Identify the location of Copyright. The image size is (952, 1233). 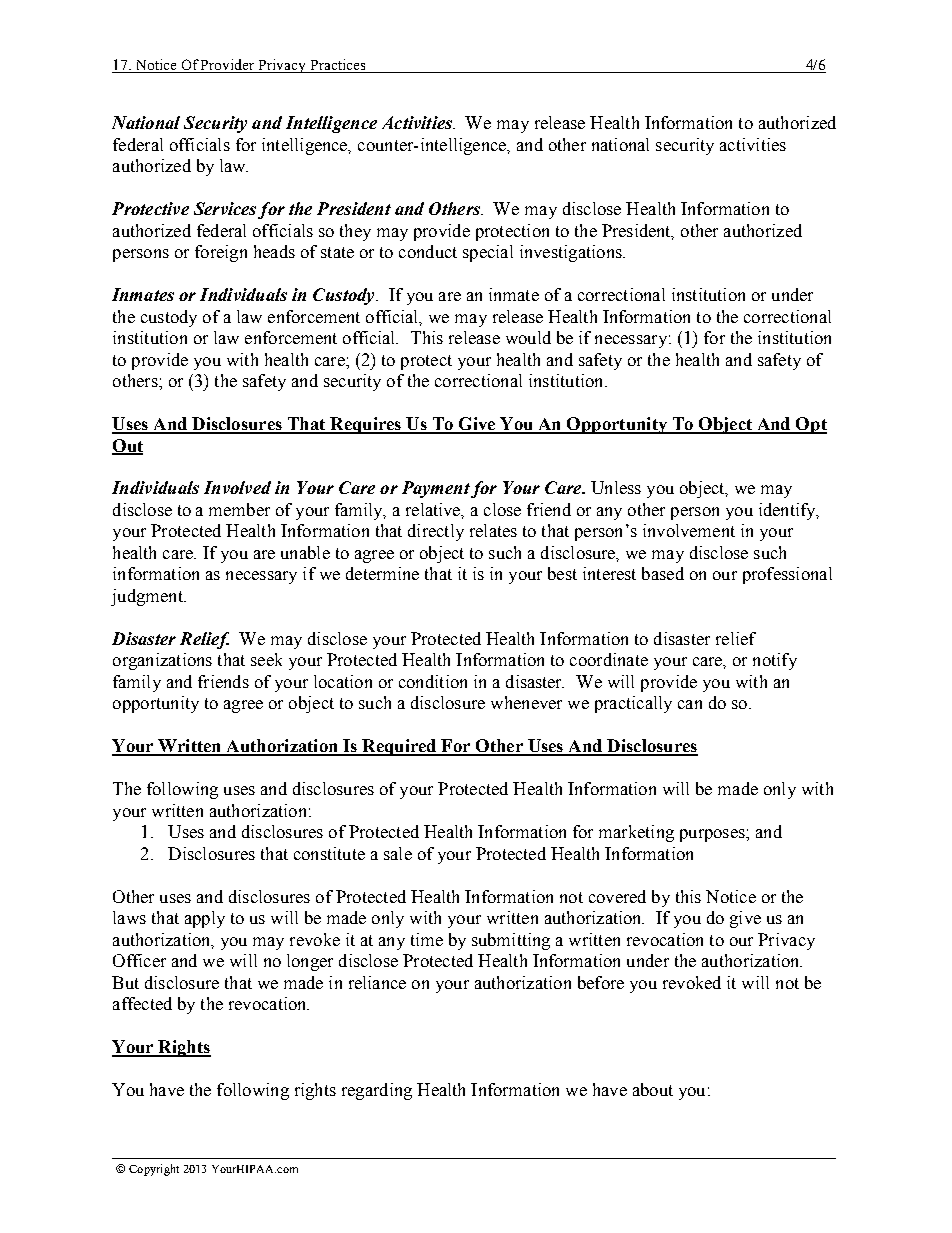
(154, 1170).
